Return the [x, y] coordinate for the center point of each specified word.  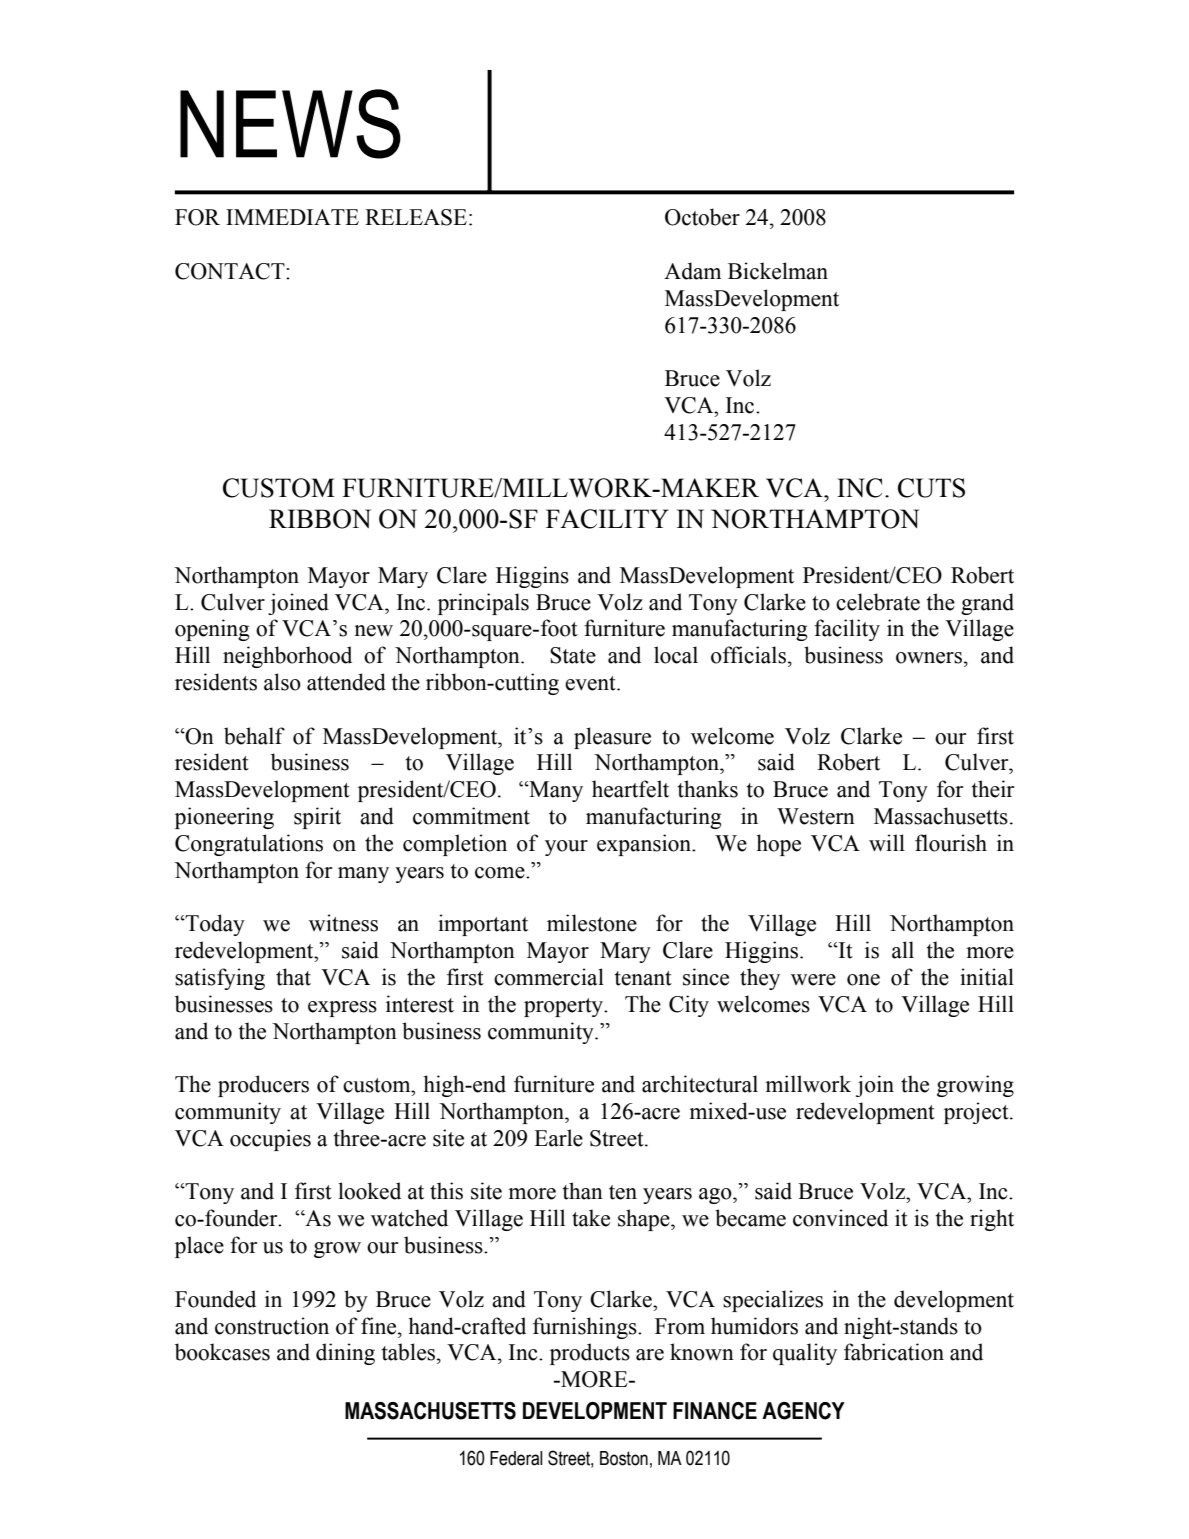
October [702, 217]
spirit [317, 818]
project [977, 1113]
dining [345, 1354]
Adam [692, 271]
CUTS [931, 488]
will [887, 843]
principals [483, 604]
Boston [624, 1458]
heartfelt [630, 789]
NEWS [290, 124]
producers [263, 1086]
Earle [558, 1138]
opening [212, 630]
